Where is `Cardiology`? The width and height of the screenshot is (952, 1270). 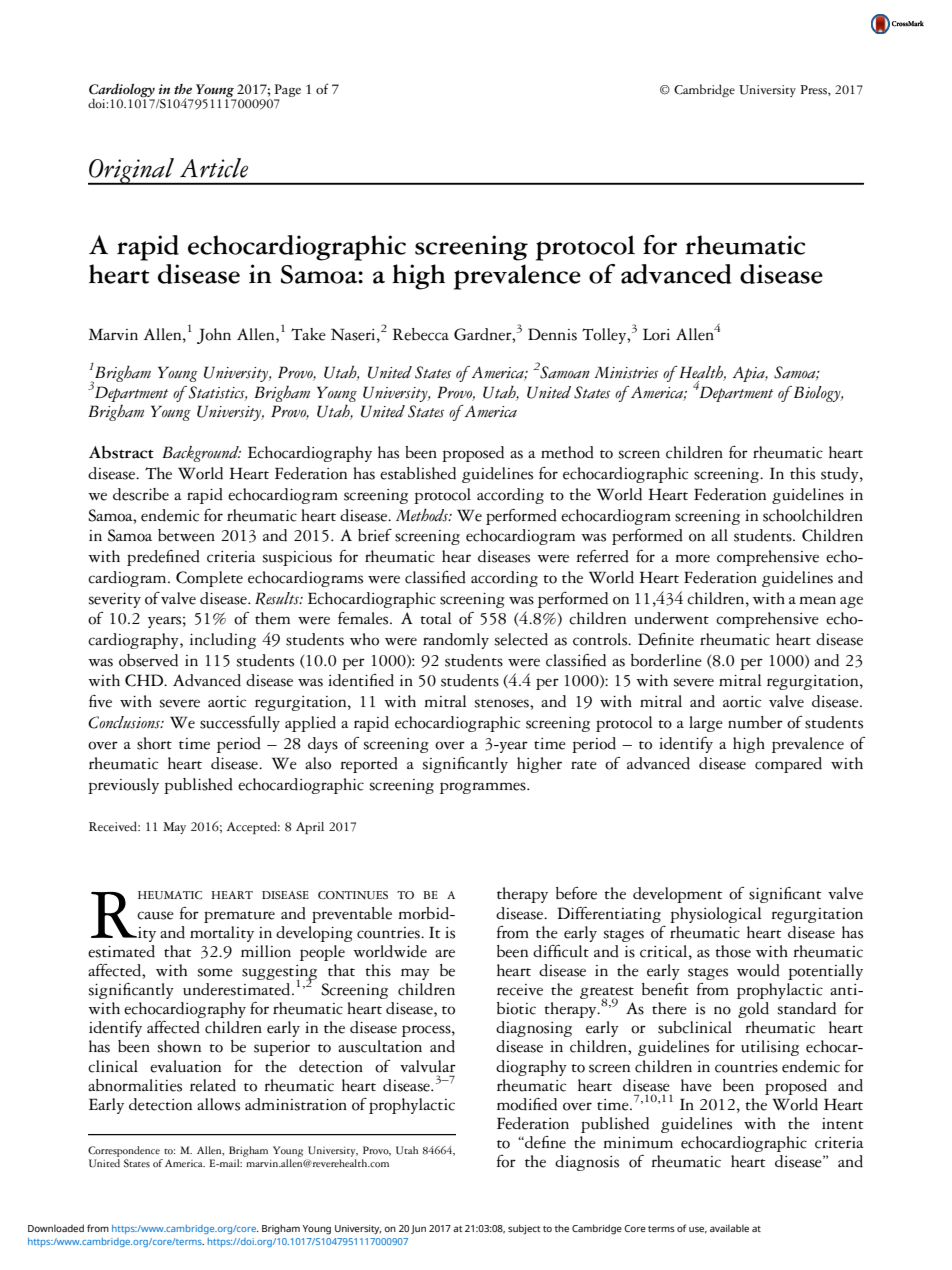
Cardiology is located at coordinates (122, 91).
